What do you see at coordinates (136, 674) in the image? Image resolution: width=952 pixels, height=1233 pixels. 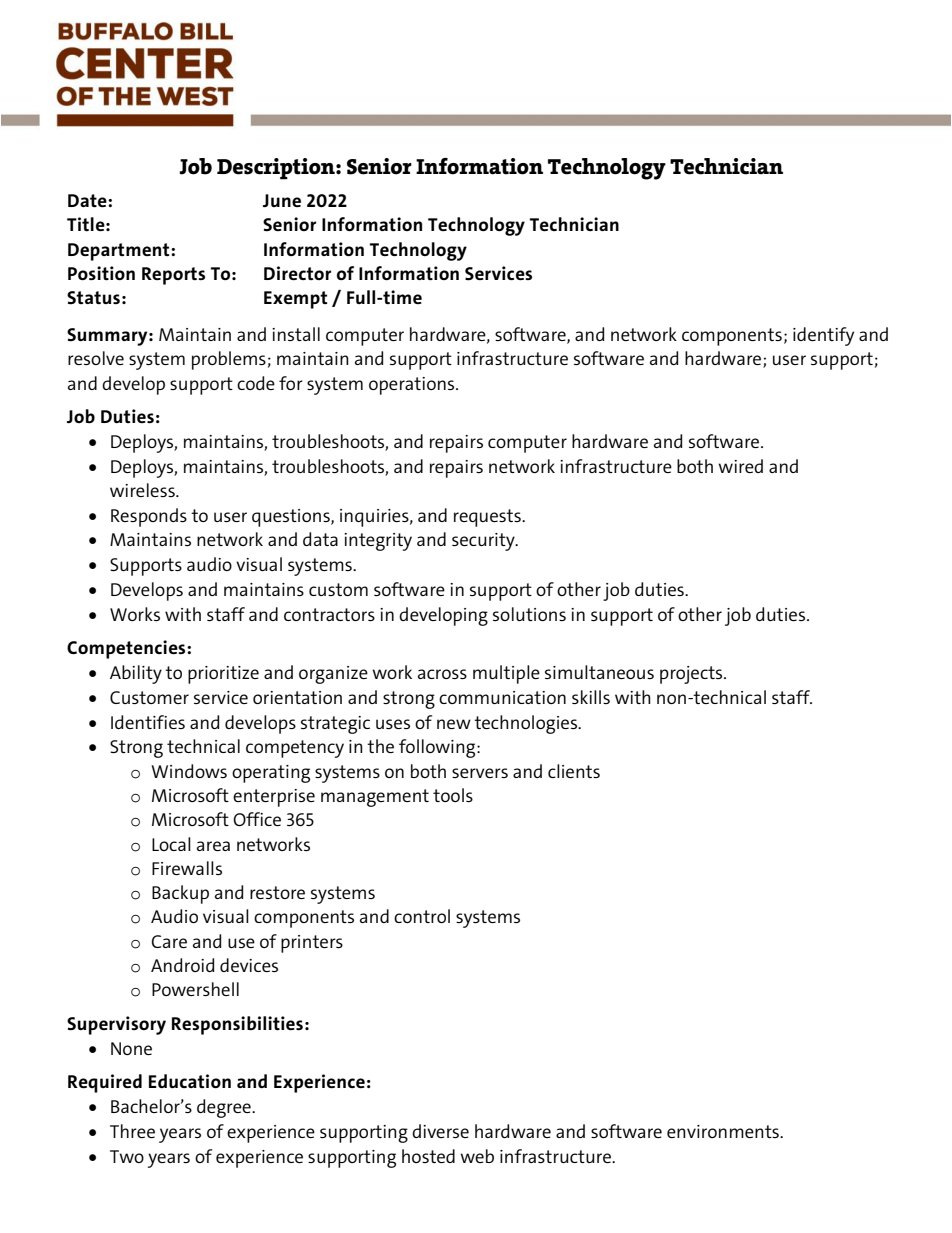 I see `Ability` at bounding box center [136, 674].
